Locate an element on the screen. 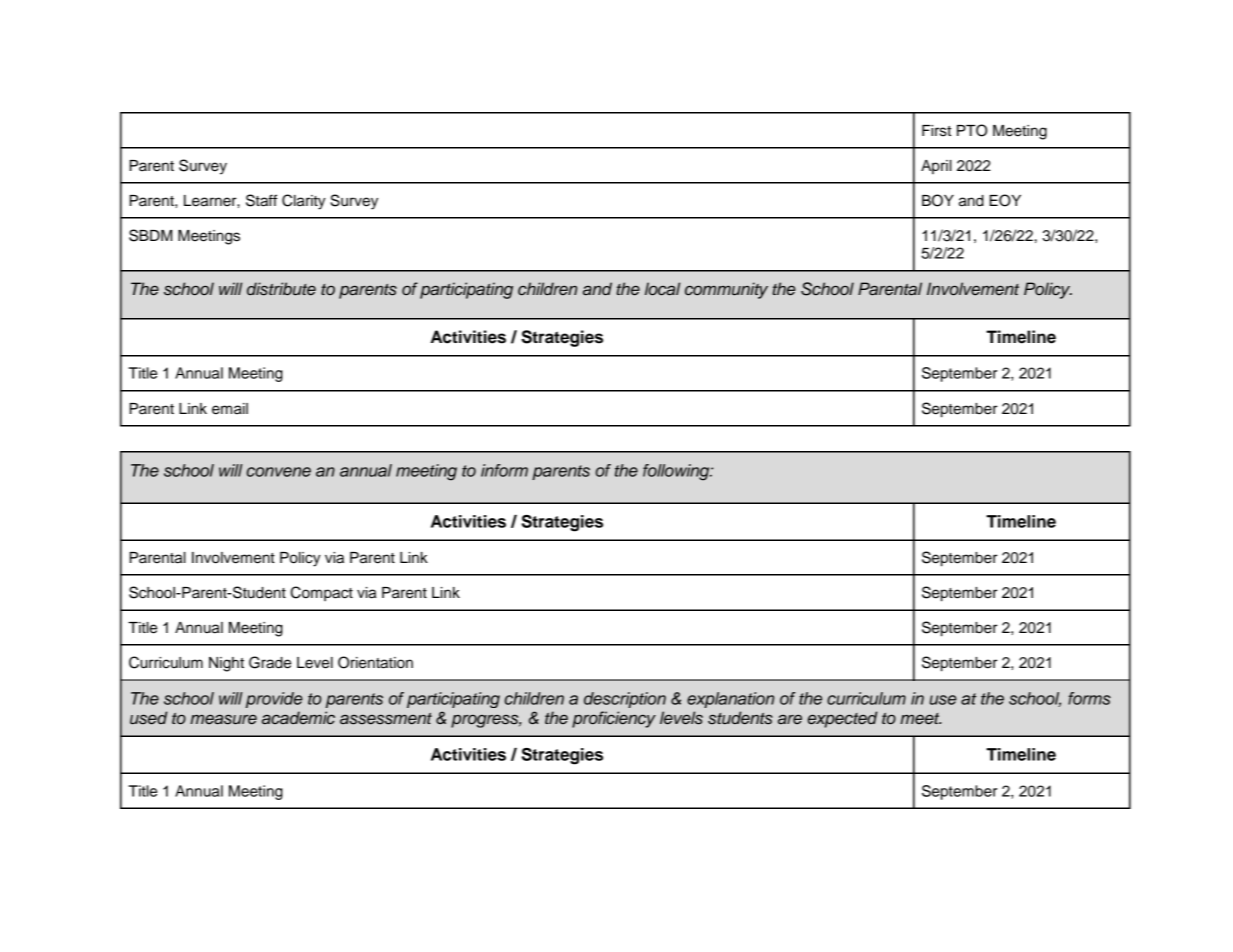 This screenshot has width=1233, height=952. inform is located at coordinates (504, 470).
